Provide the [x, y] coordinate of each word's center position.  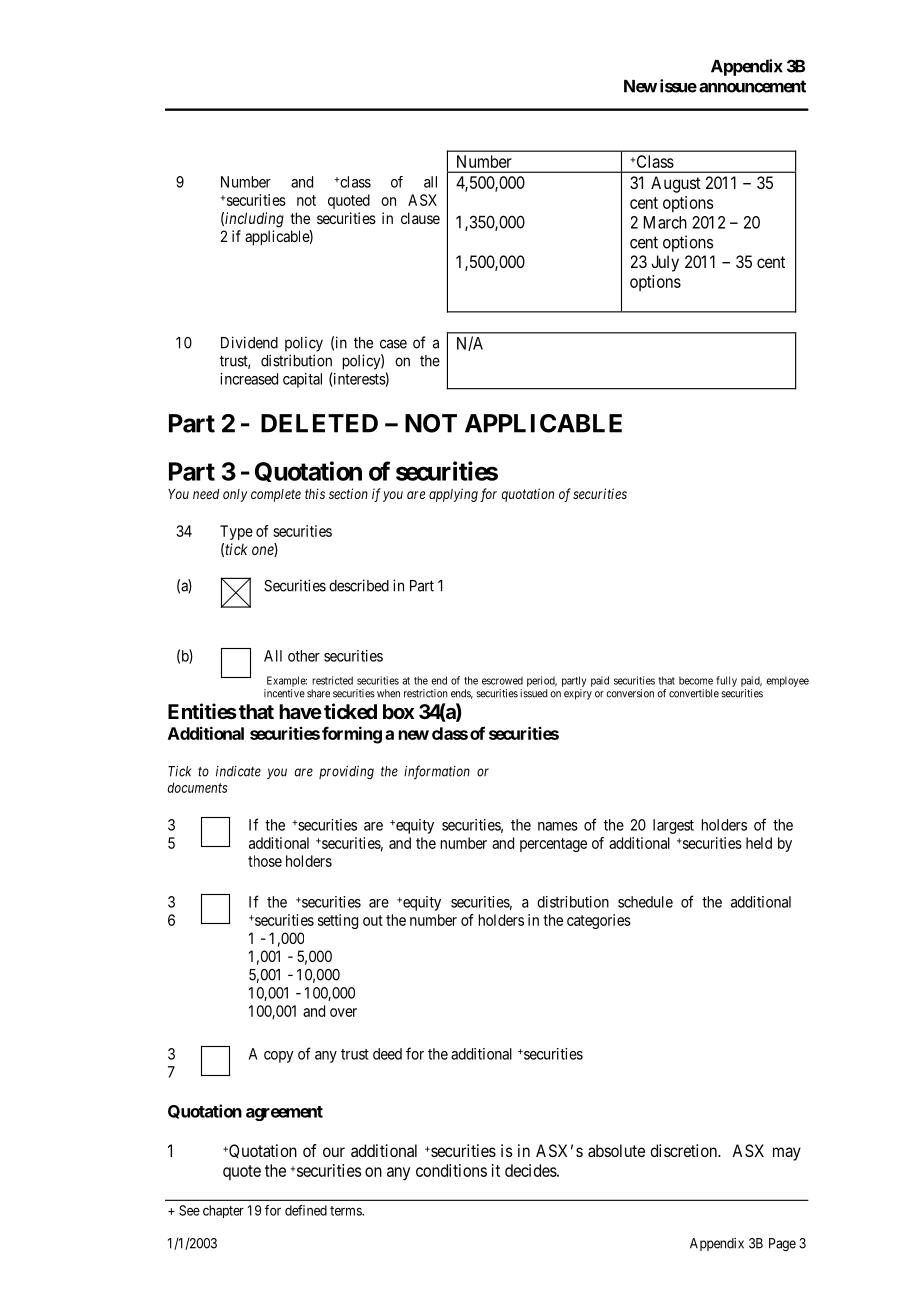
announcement [752, 86]
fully [726, 681]
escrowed [502, 681]
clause [420, 218]
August [676, 184]
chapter [223, 1211]
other [304, 656]
